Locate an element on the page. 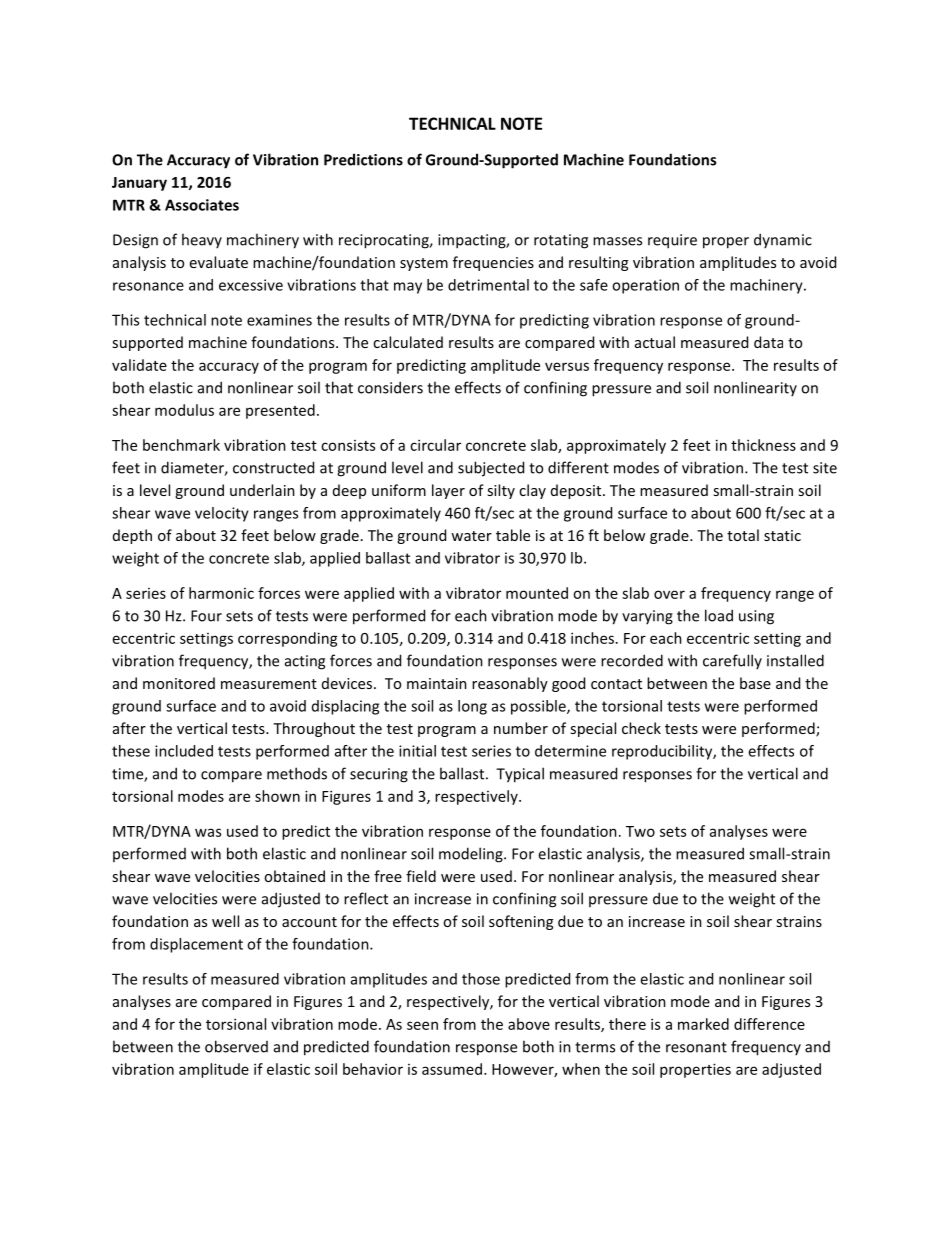 This document has height=1233, width=952. Four is located at coordinates (206, 616).
